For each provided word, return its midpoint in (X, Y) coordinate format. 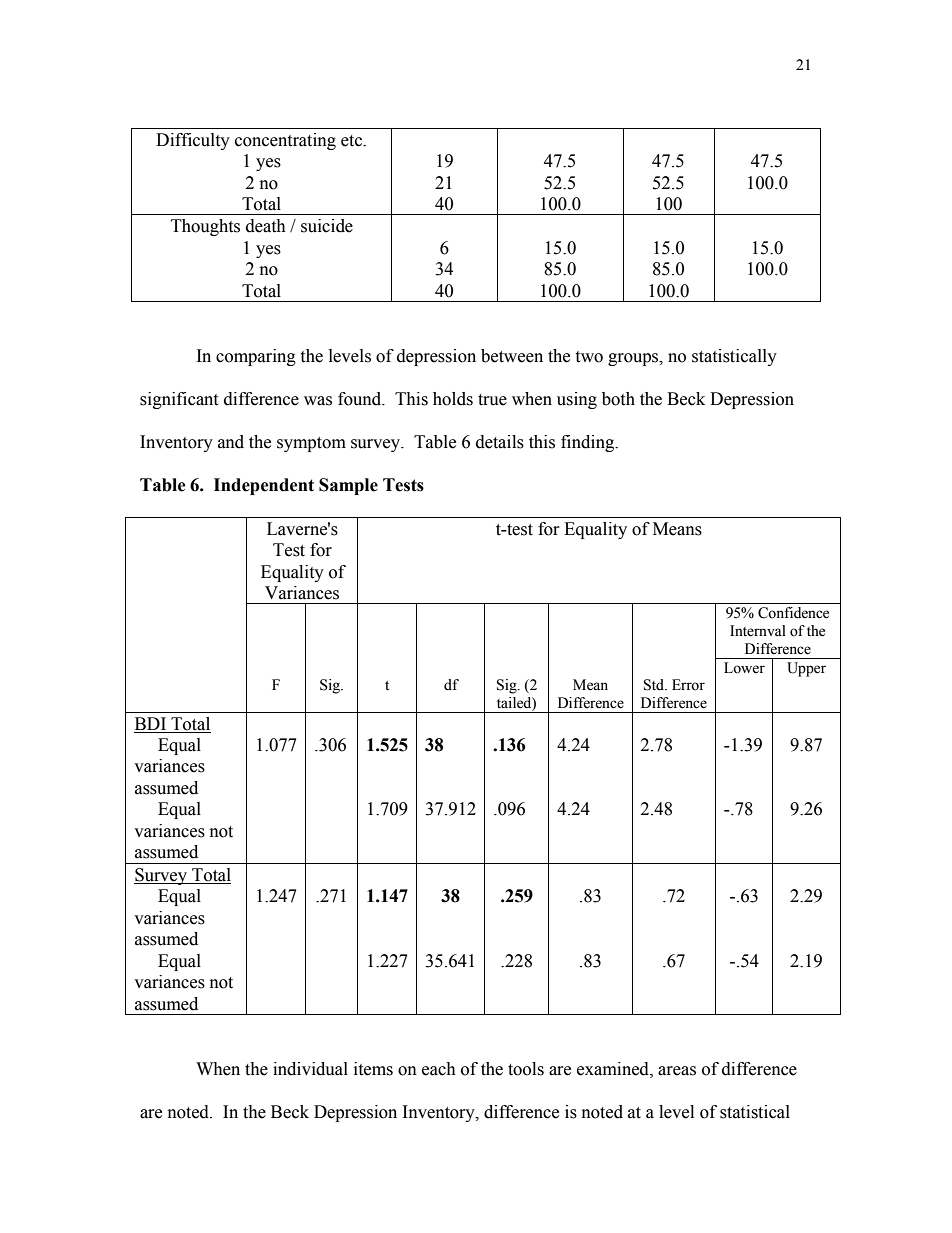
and (231, 442)
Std (655, 685)
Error (688, 685)
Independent (264, 486)
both (618, 399)
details (500, 442)
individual (310, 1069)
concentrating (285, 141)
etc (352, 141)
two (589, 357)
